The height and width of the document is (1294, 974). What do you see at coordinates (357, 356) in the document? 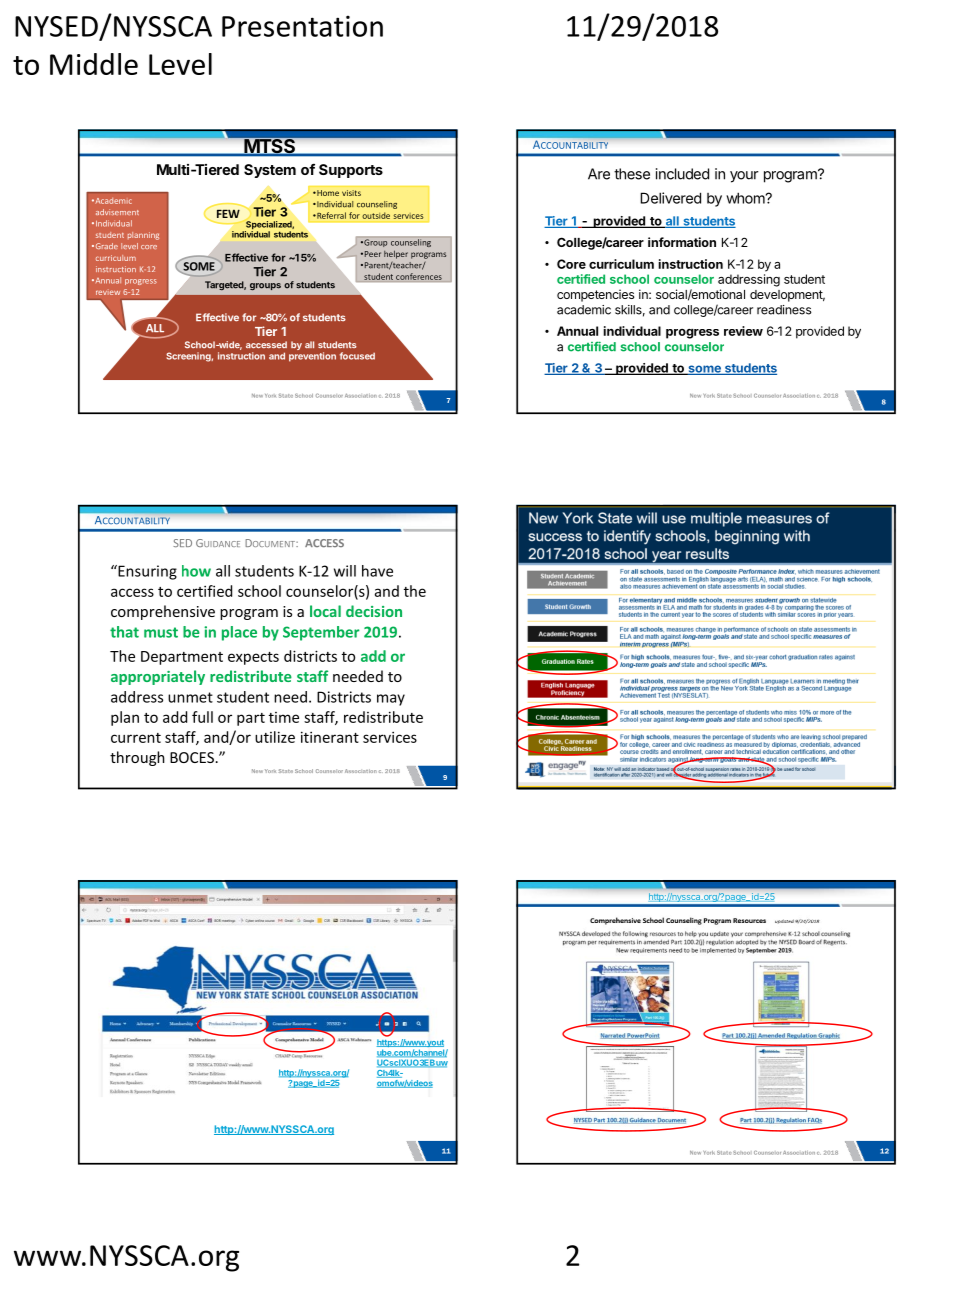
I see `focused` at bounding box center [357, 356].
